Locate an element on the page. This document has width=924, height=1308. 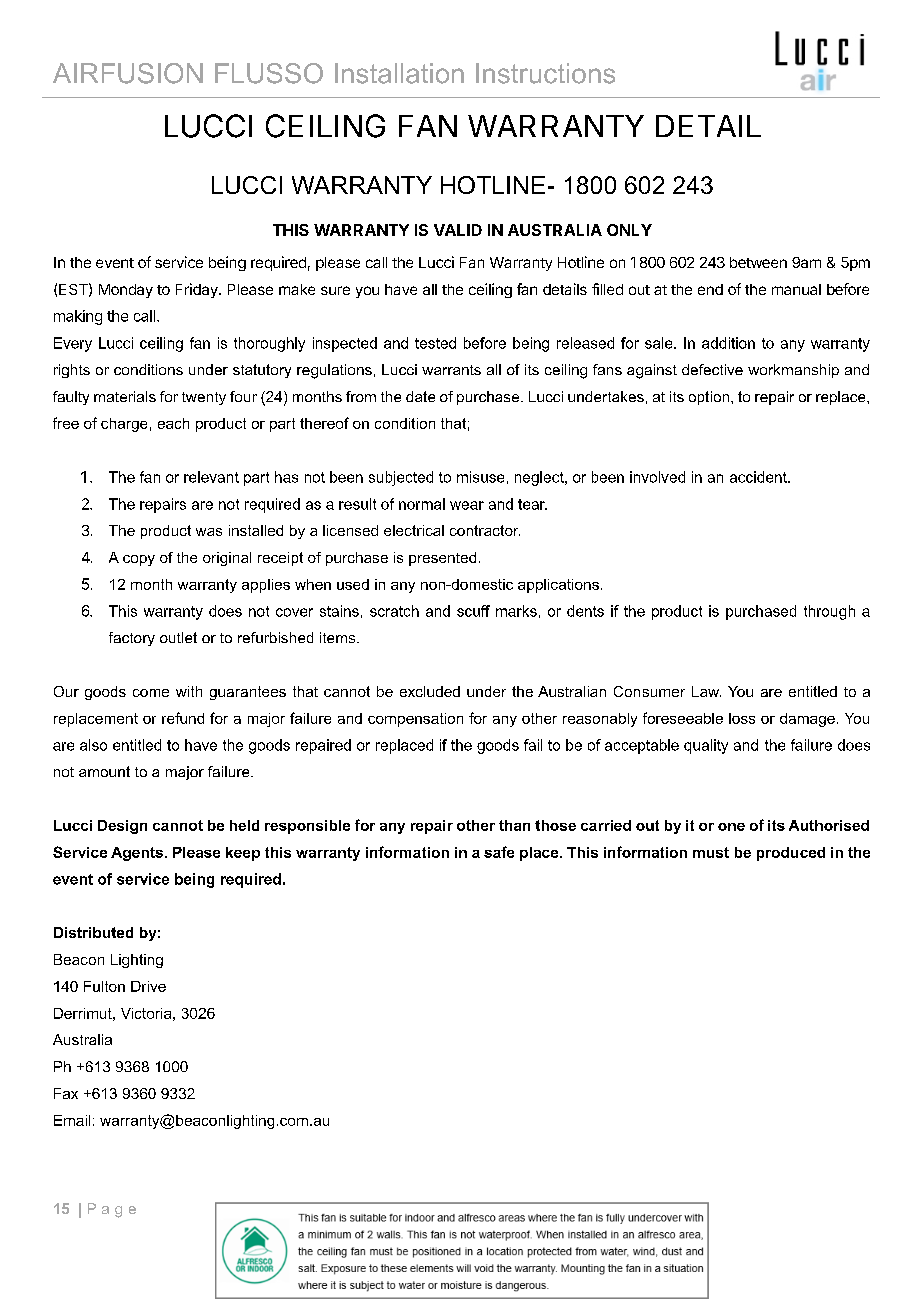
materials is located at coordinates (125, 396).
